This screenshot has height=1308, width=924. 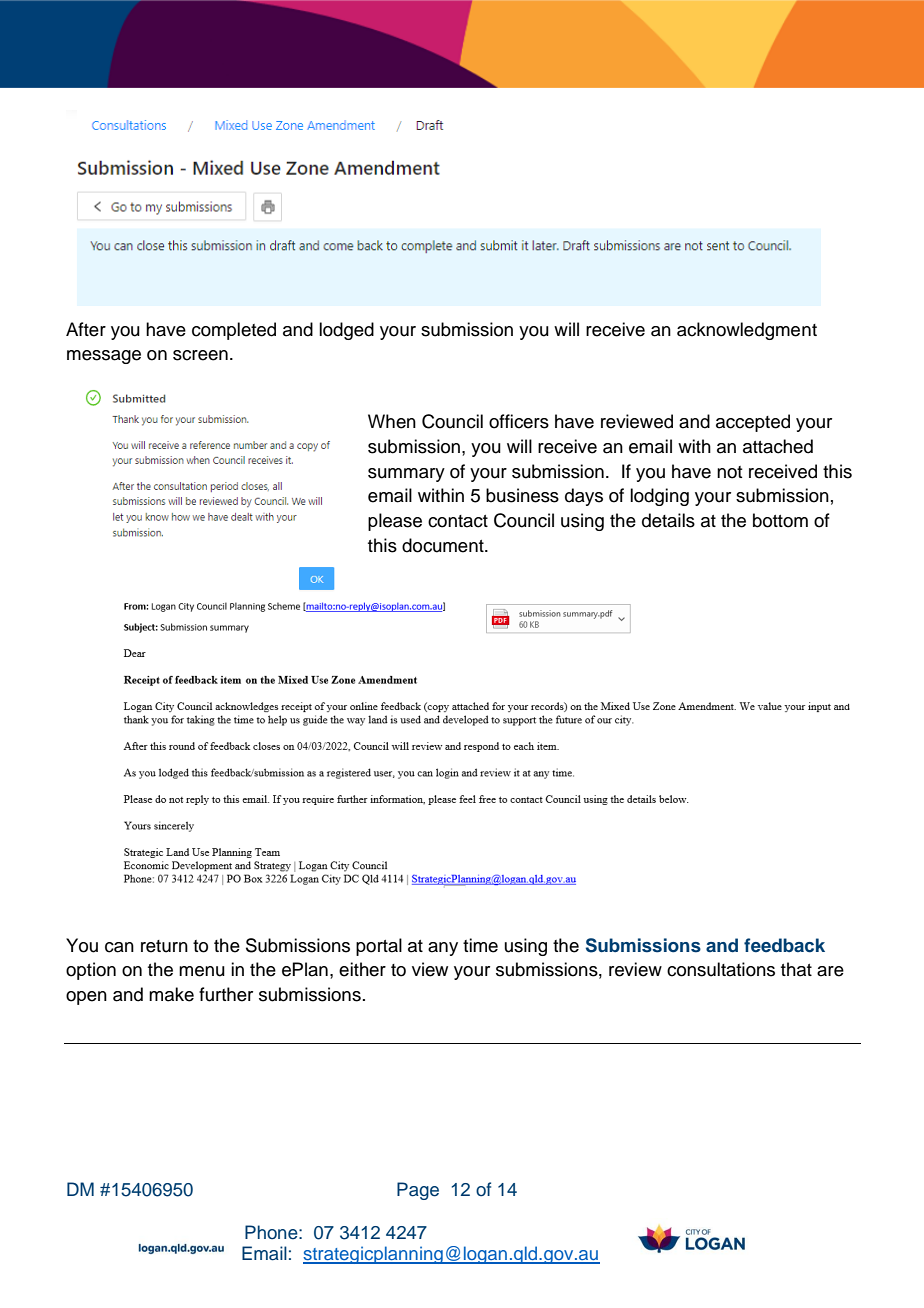 I want to click on please, so click(x=395, y=522).
